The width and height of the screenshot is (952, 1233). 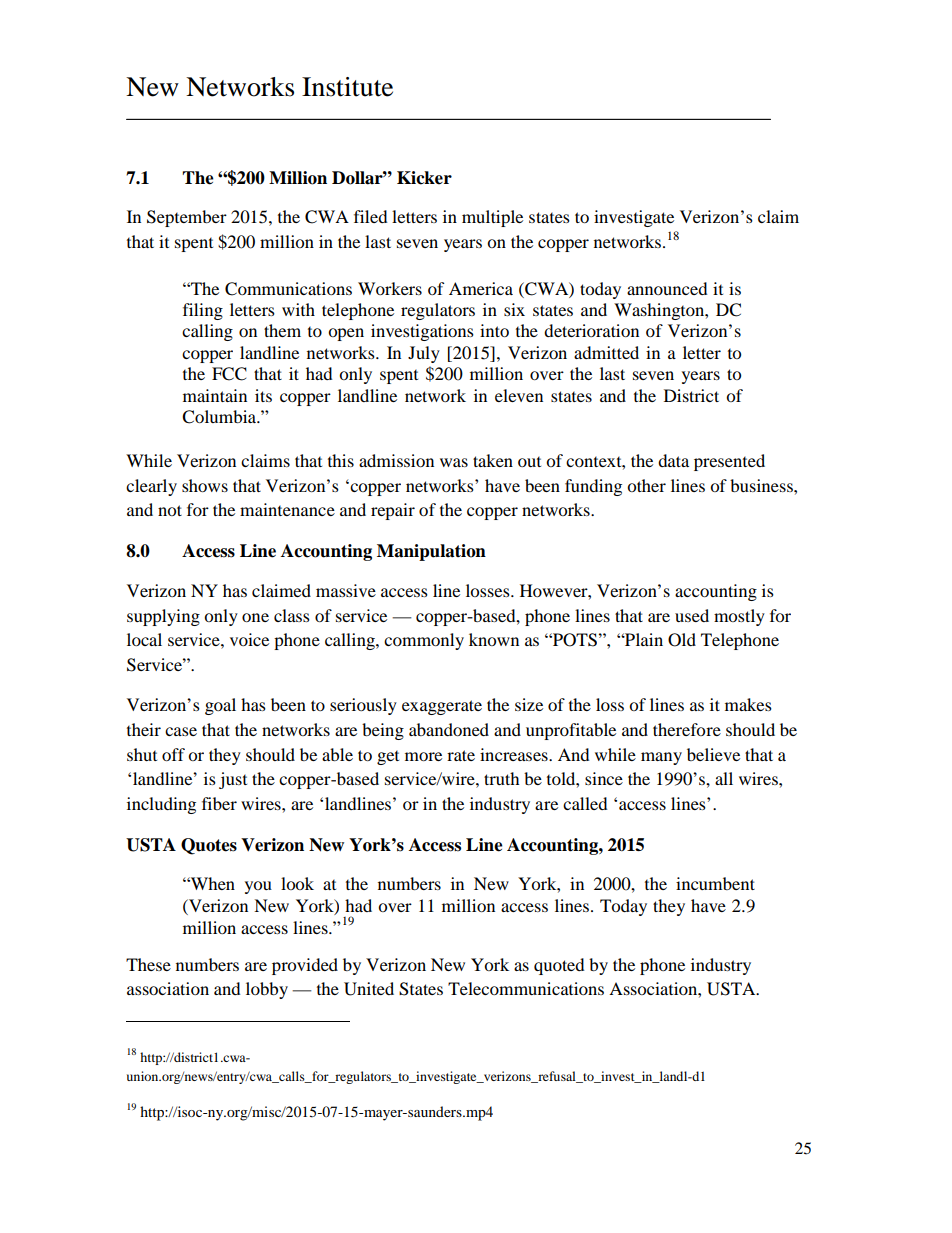 I want to click on maintain, so click(x=215, y=395).
